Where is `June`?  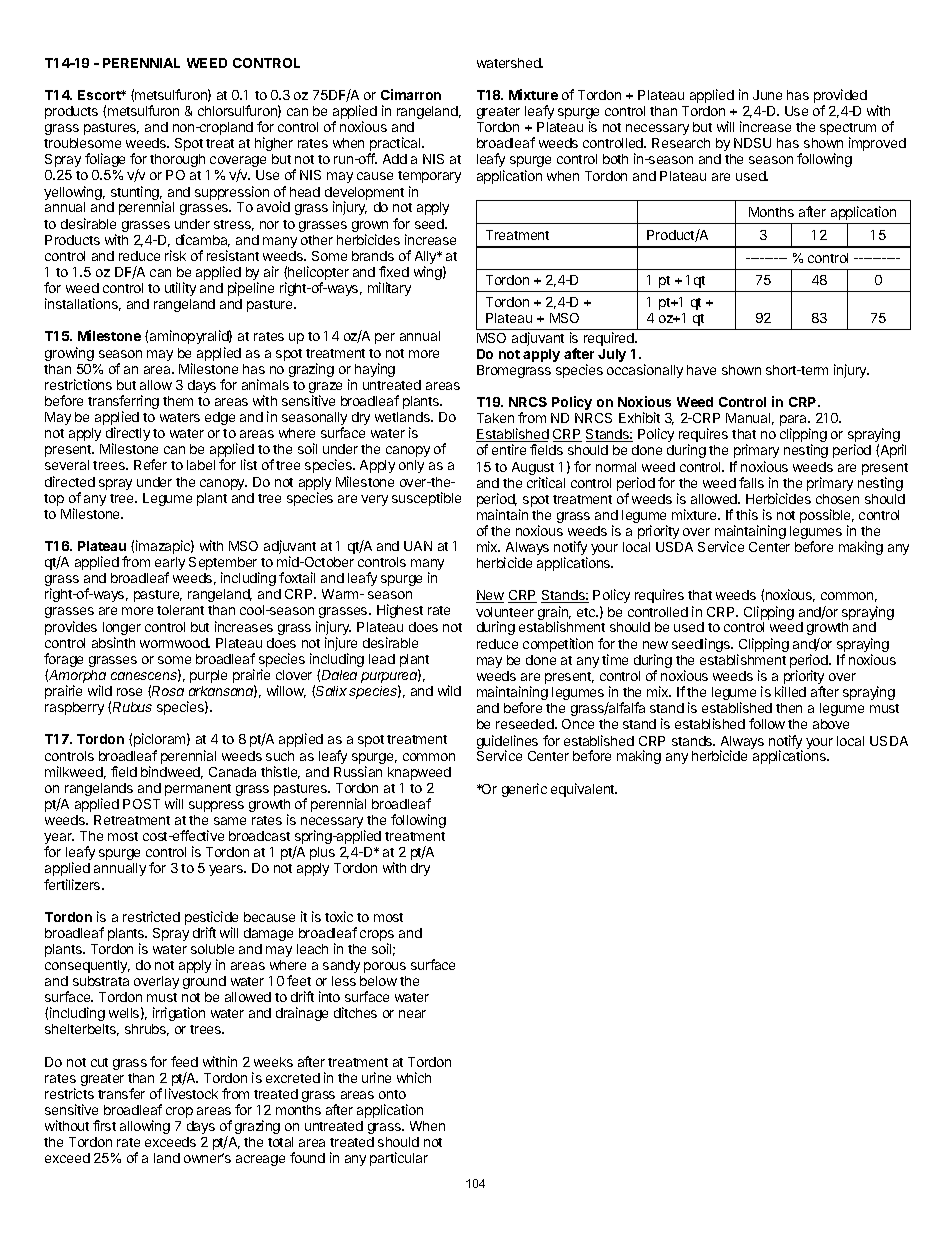 June is located at coordinates (767, 95).
